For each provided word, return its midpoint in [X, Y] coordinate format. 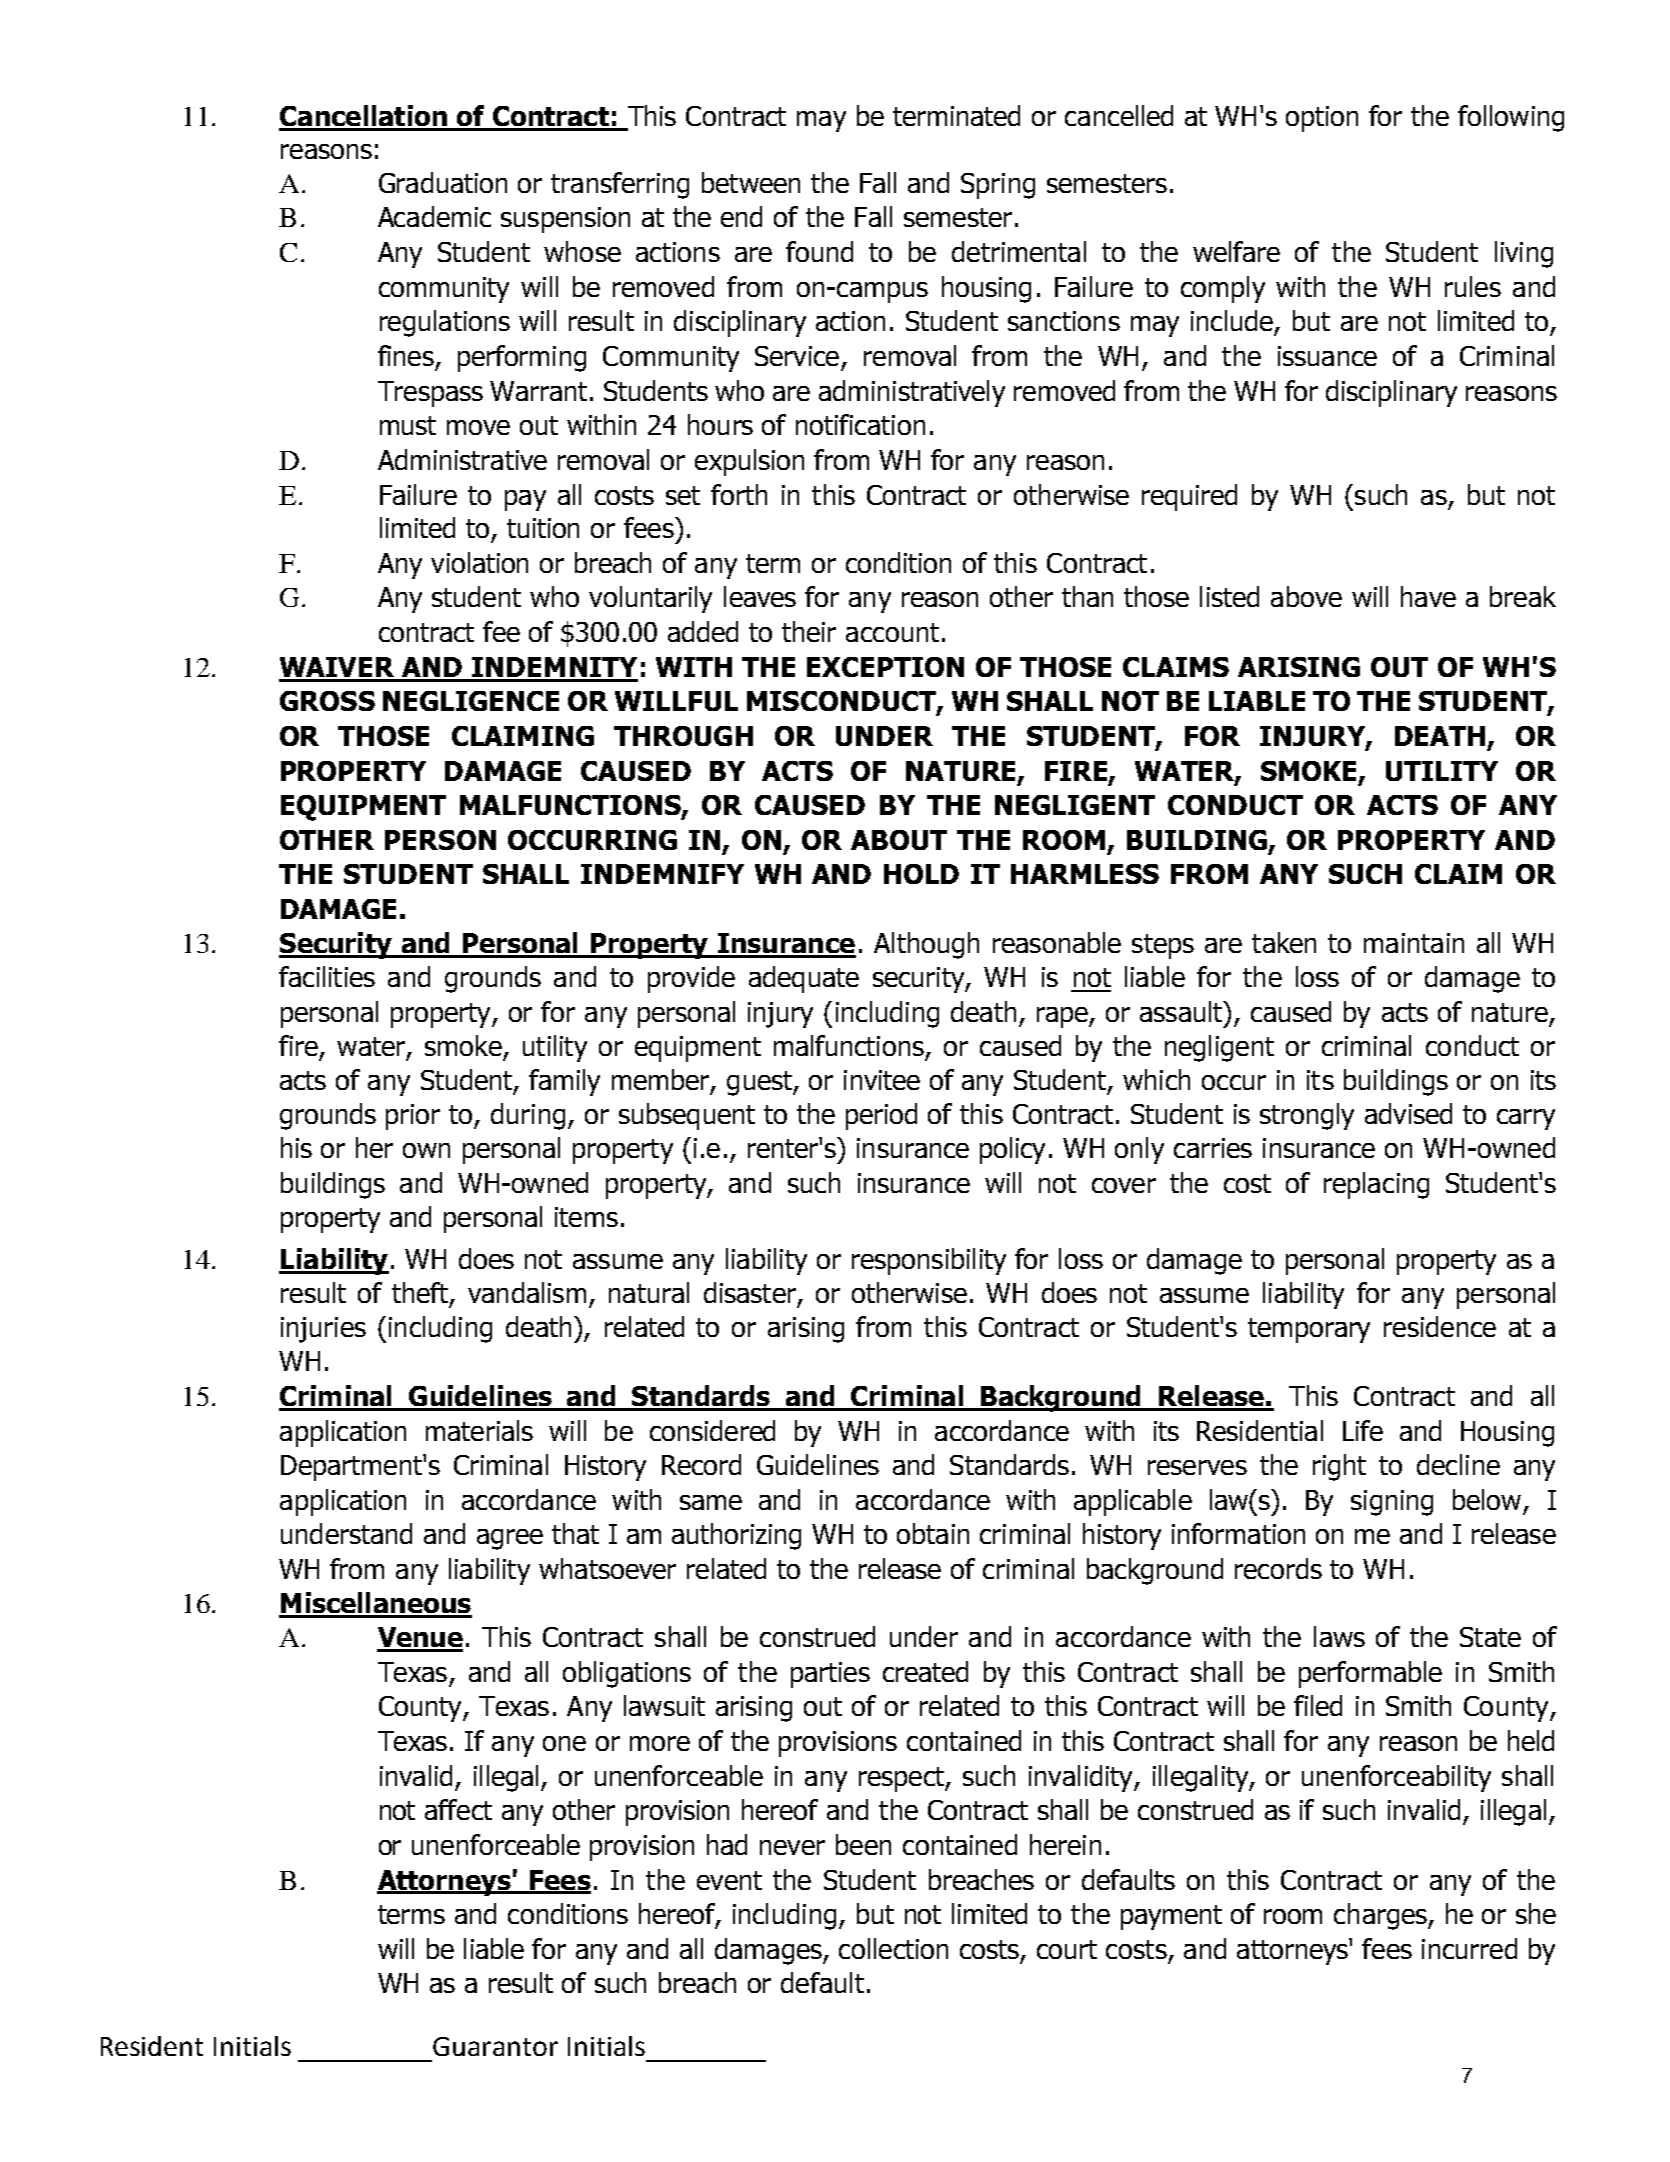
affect [458, 1809]
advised [1408, 1113]
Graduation [443, 182]
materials [479, 1430]
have [1428, 596]
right [1339, 1467]
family [564, 1082]
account [892, 632]
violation [479, 562]
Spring [998, 186]
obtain [933, 1533]
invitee [882, 1080]
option [1322, 119]
